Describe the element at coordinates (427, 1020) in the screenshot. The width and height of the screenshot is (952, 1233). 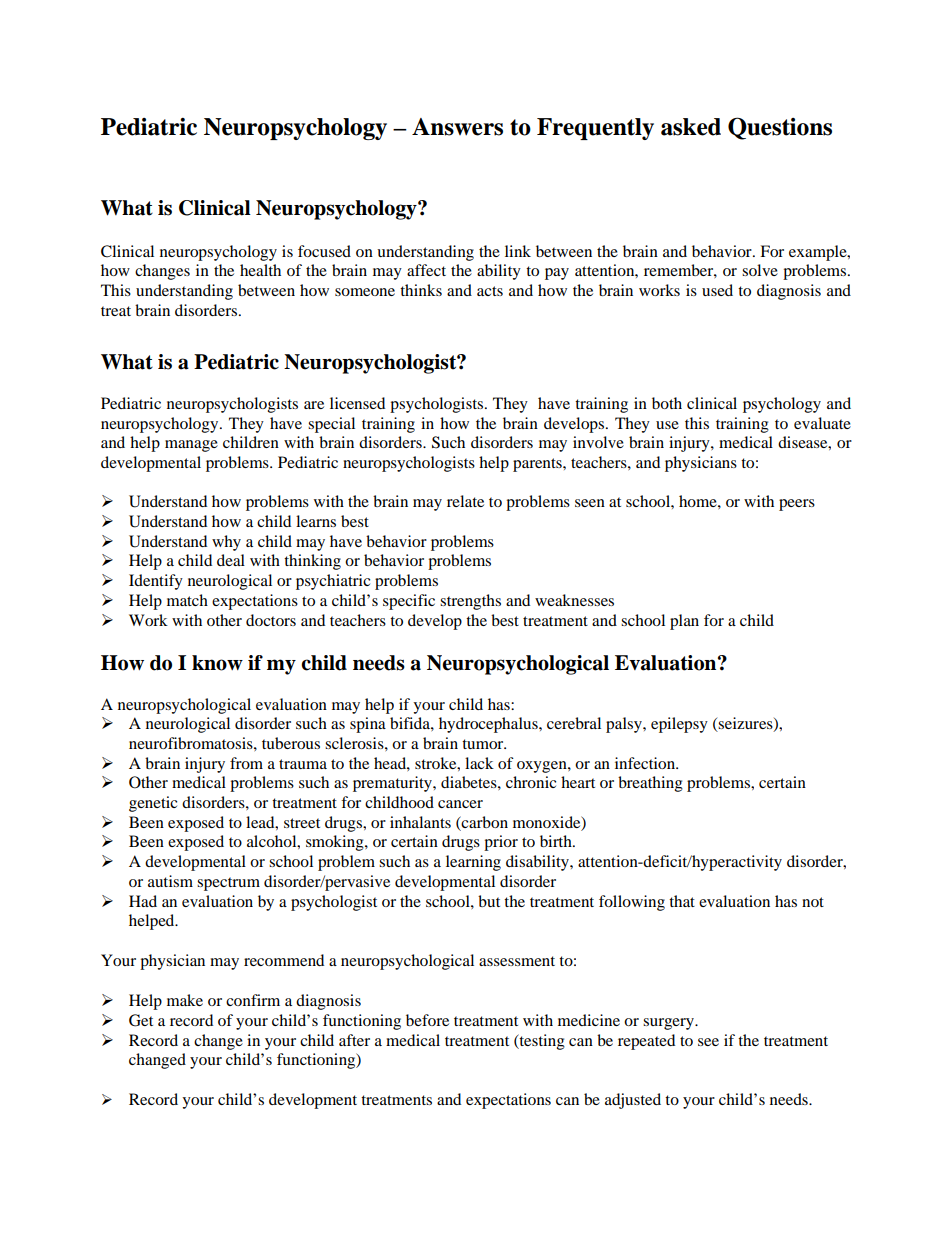
I see `before` at that location.
